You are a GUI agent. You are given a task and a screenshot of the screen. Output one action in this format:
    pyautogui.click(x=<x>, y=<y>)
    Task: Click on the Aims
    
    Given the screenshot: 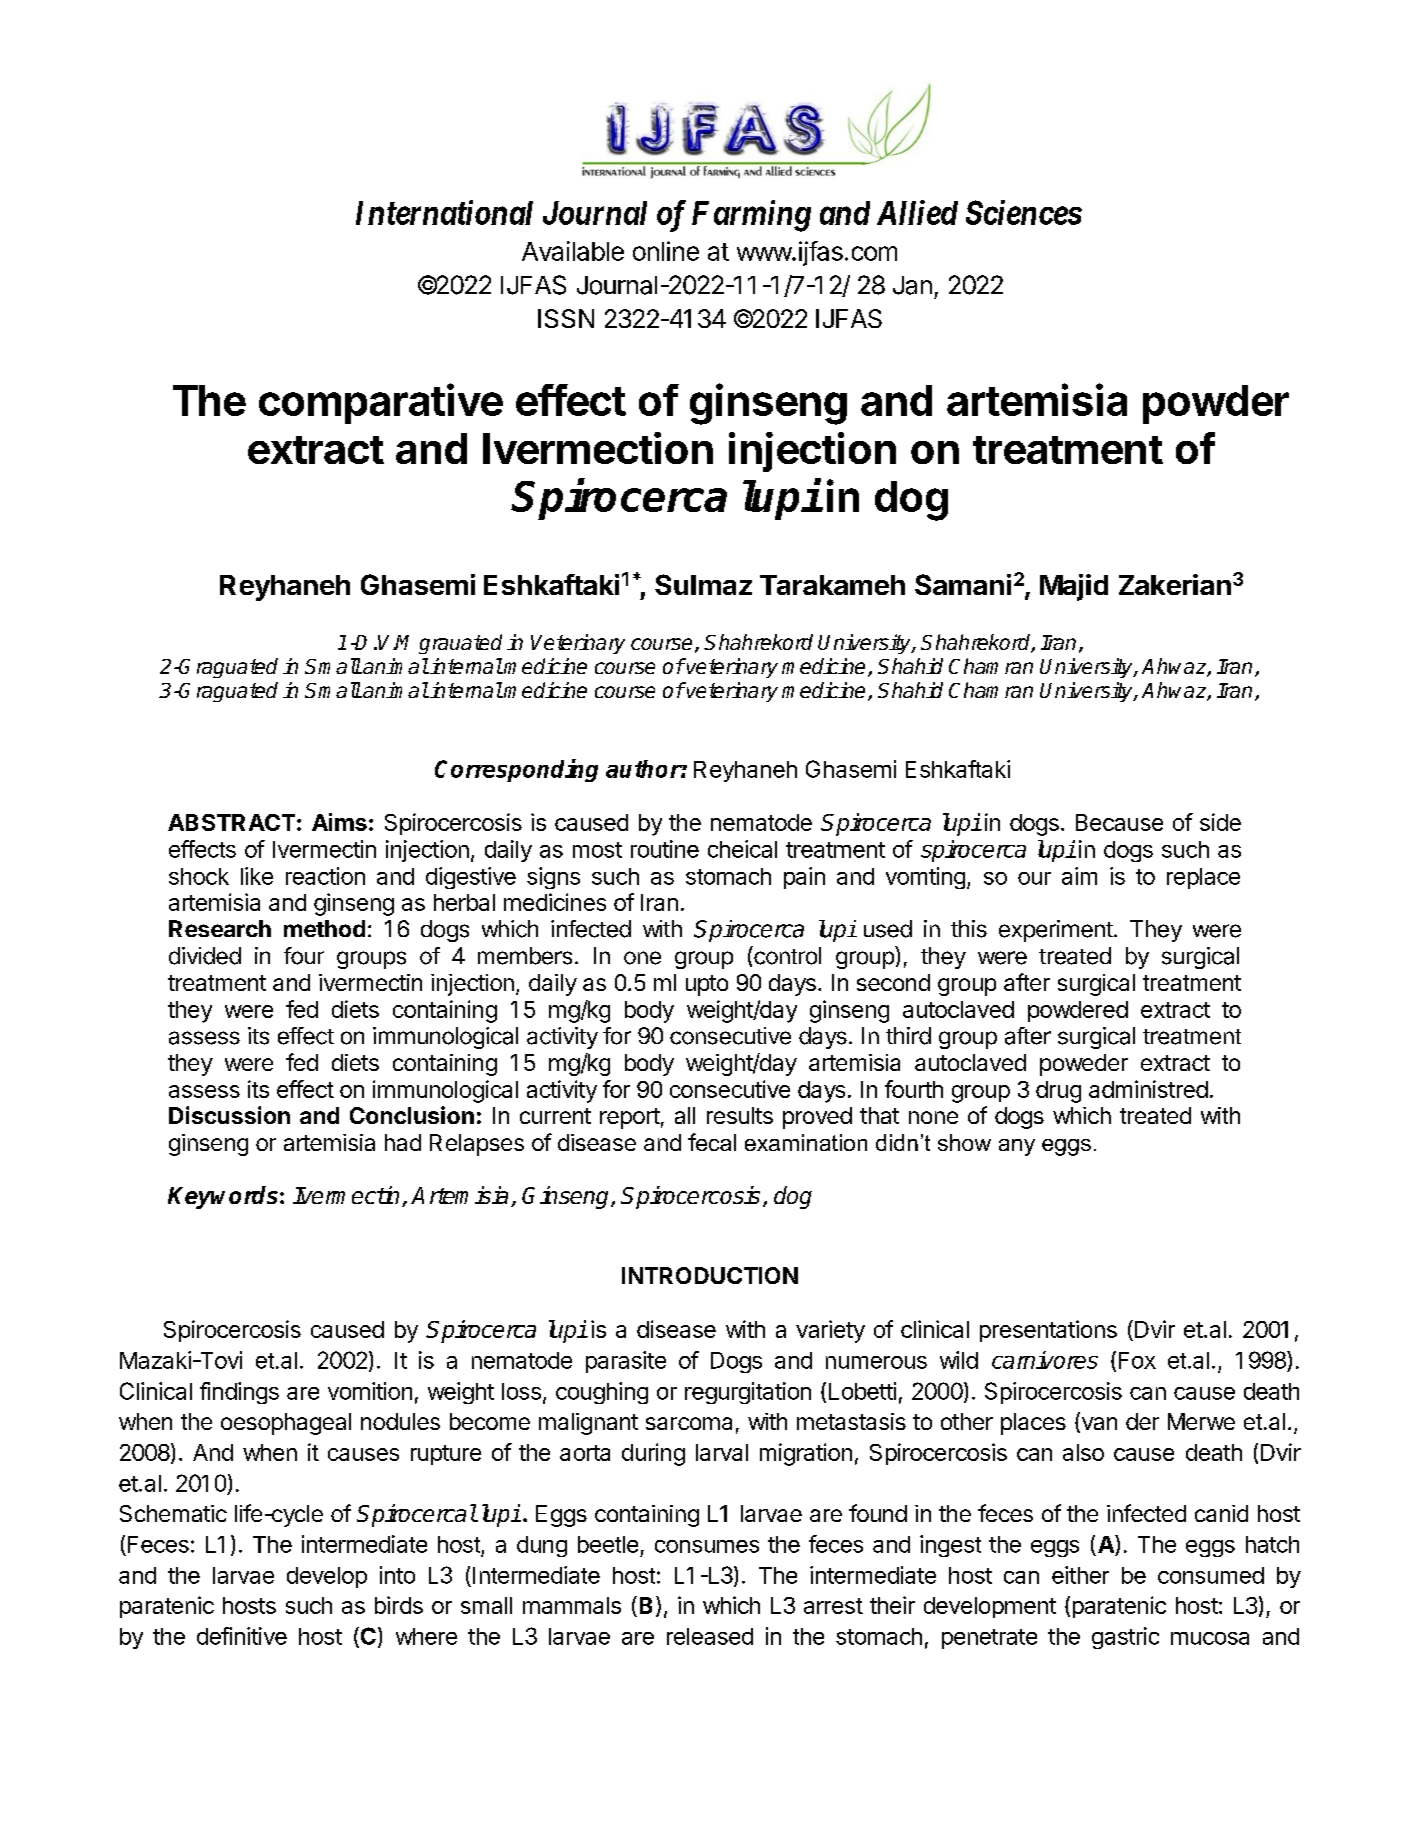 What is the action you would take?
    pyautogui.click(x=339, y=822)
